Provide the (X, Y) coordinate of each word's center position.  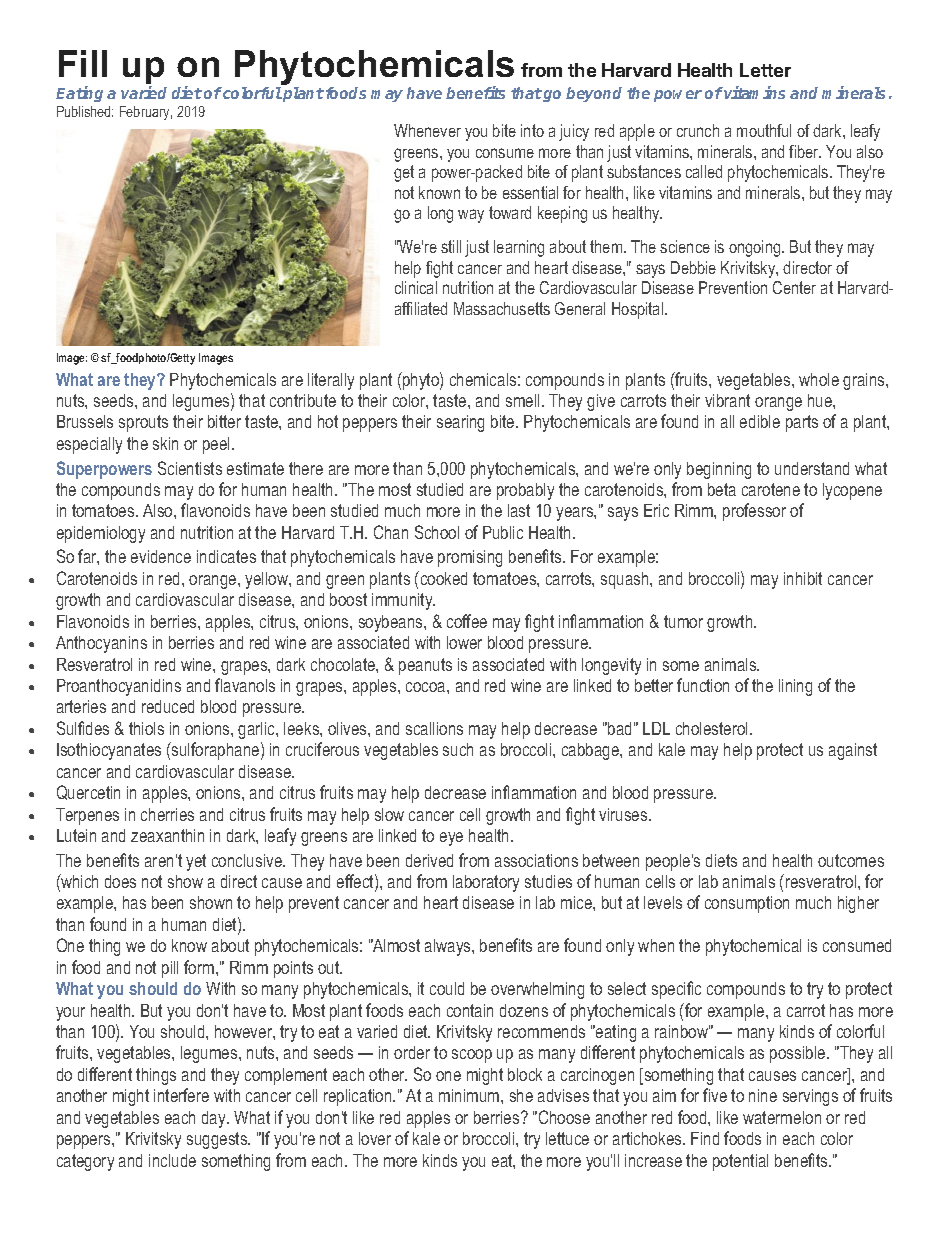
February (146, 113)
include (172, 1160)
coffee (467, 621)
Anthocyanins (101, 644)
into (532, 130)
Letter (765, 70)
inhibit (803, 578)
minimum (470, 1095)
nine (763, 1095)
